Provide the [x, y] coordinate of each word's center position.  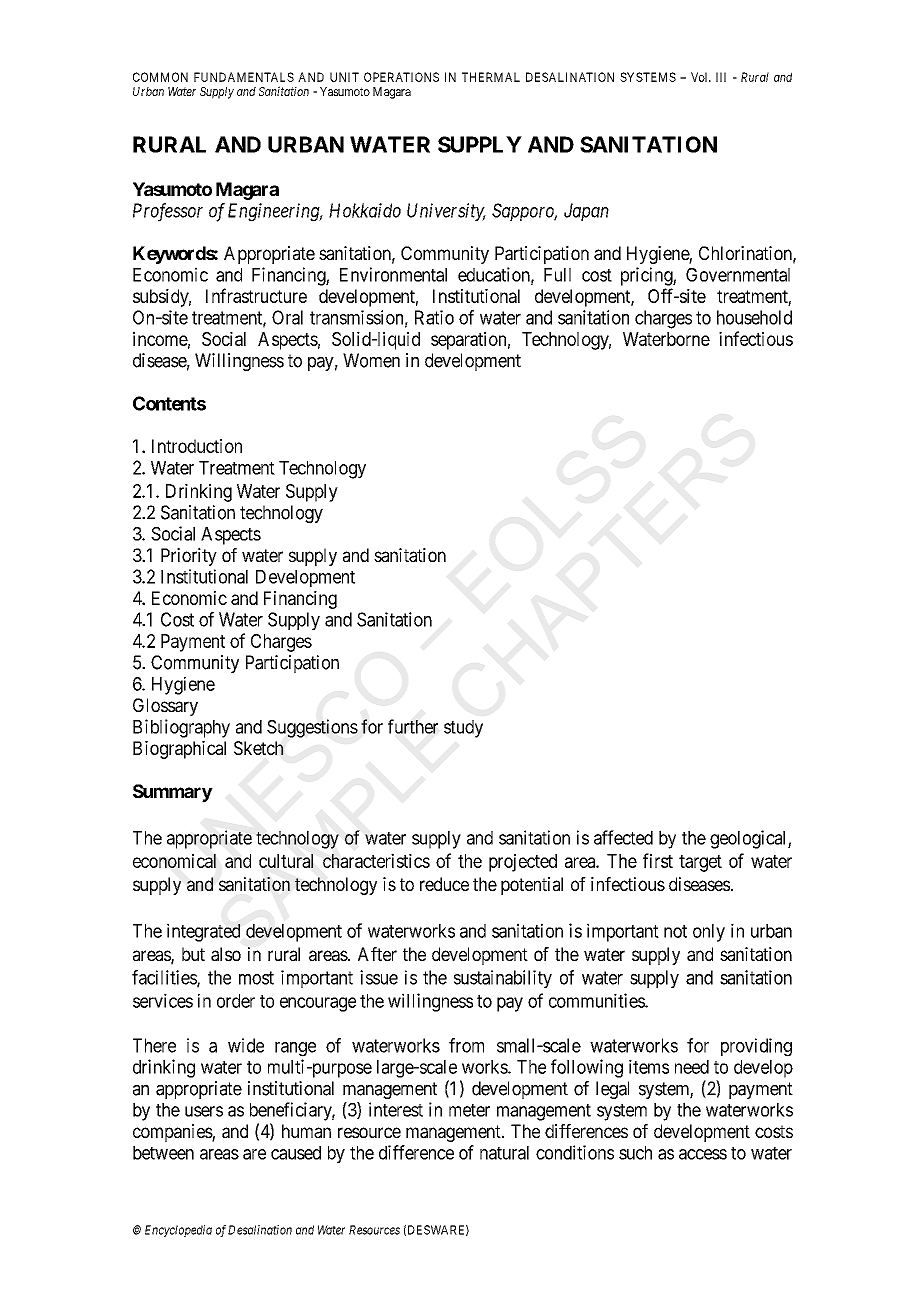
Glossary [165, 707]
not [675, 931]
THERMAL [491, 77]
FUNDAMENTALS [244, 77]
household [754, 317]
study [463, 729]
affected [623, 837]
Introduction [197, 446]
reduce [444, 884]
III [721, 77]
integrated [203, 932]
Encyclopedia [178, 1231]
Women [371, 360]
